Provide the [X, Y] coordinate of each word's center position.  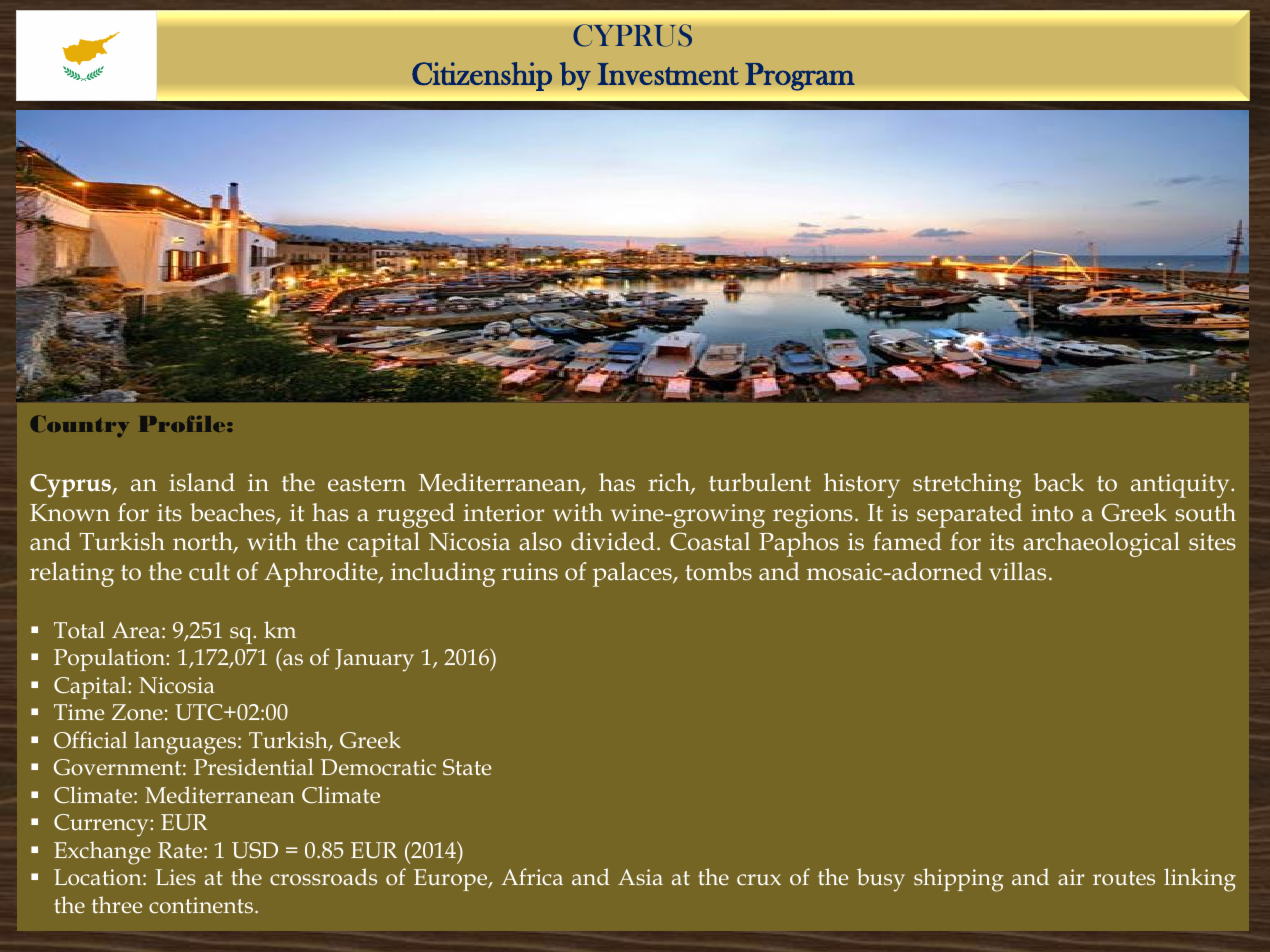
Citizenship [482, 76]
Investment [668, 74]
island [202, 482]
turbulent [760, 482]
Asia [640, 877]
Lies [175, 877]
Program [800, 77]
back [1059, 482]
